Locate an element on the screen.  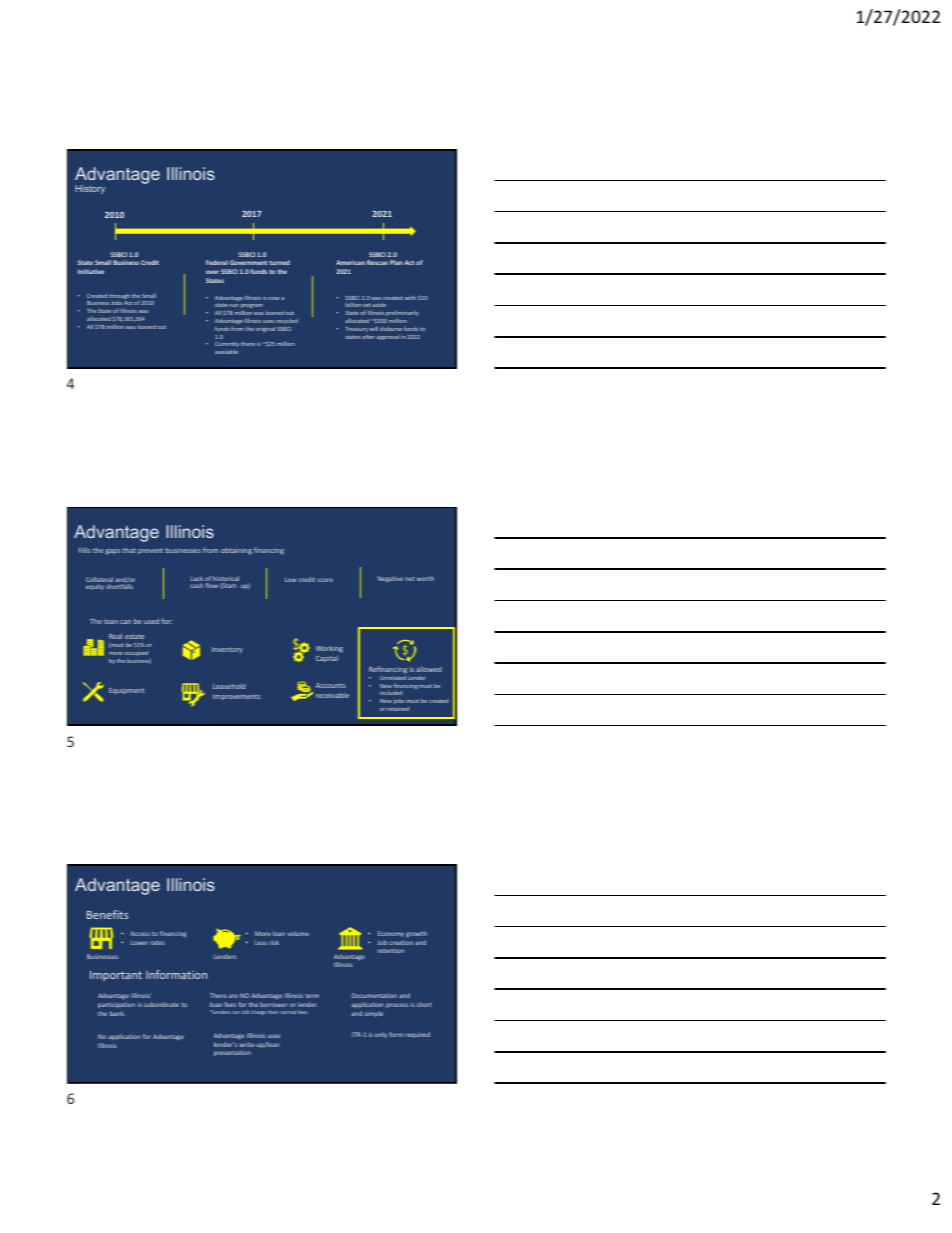
Initiative is located at coordinates (91, 271).
